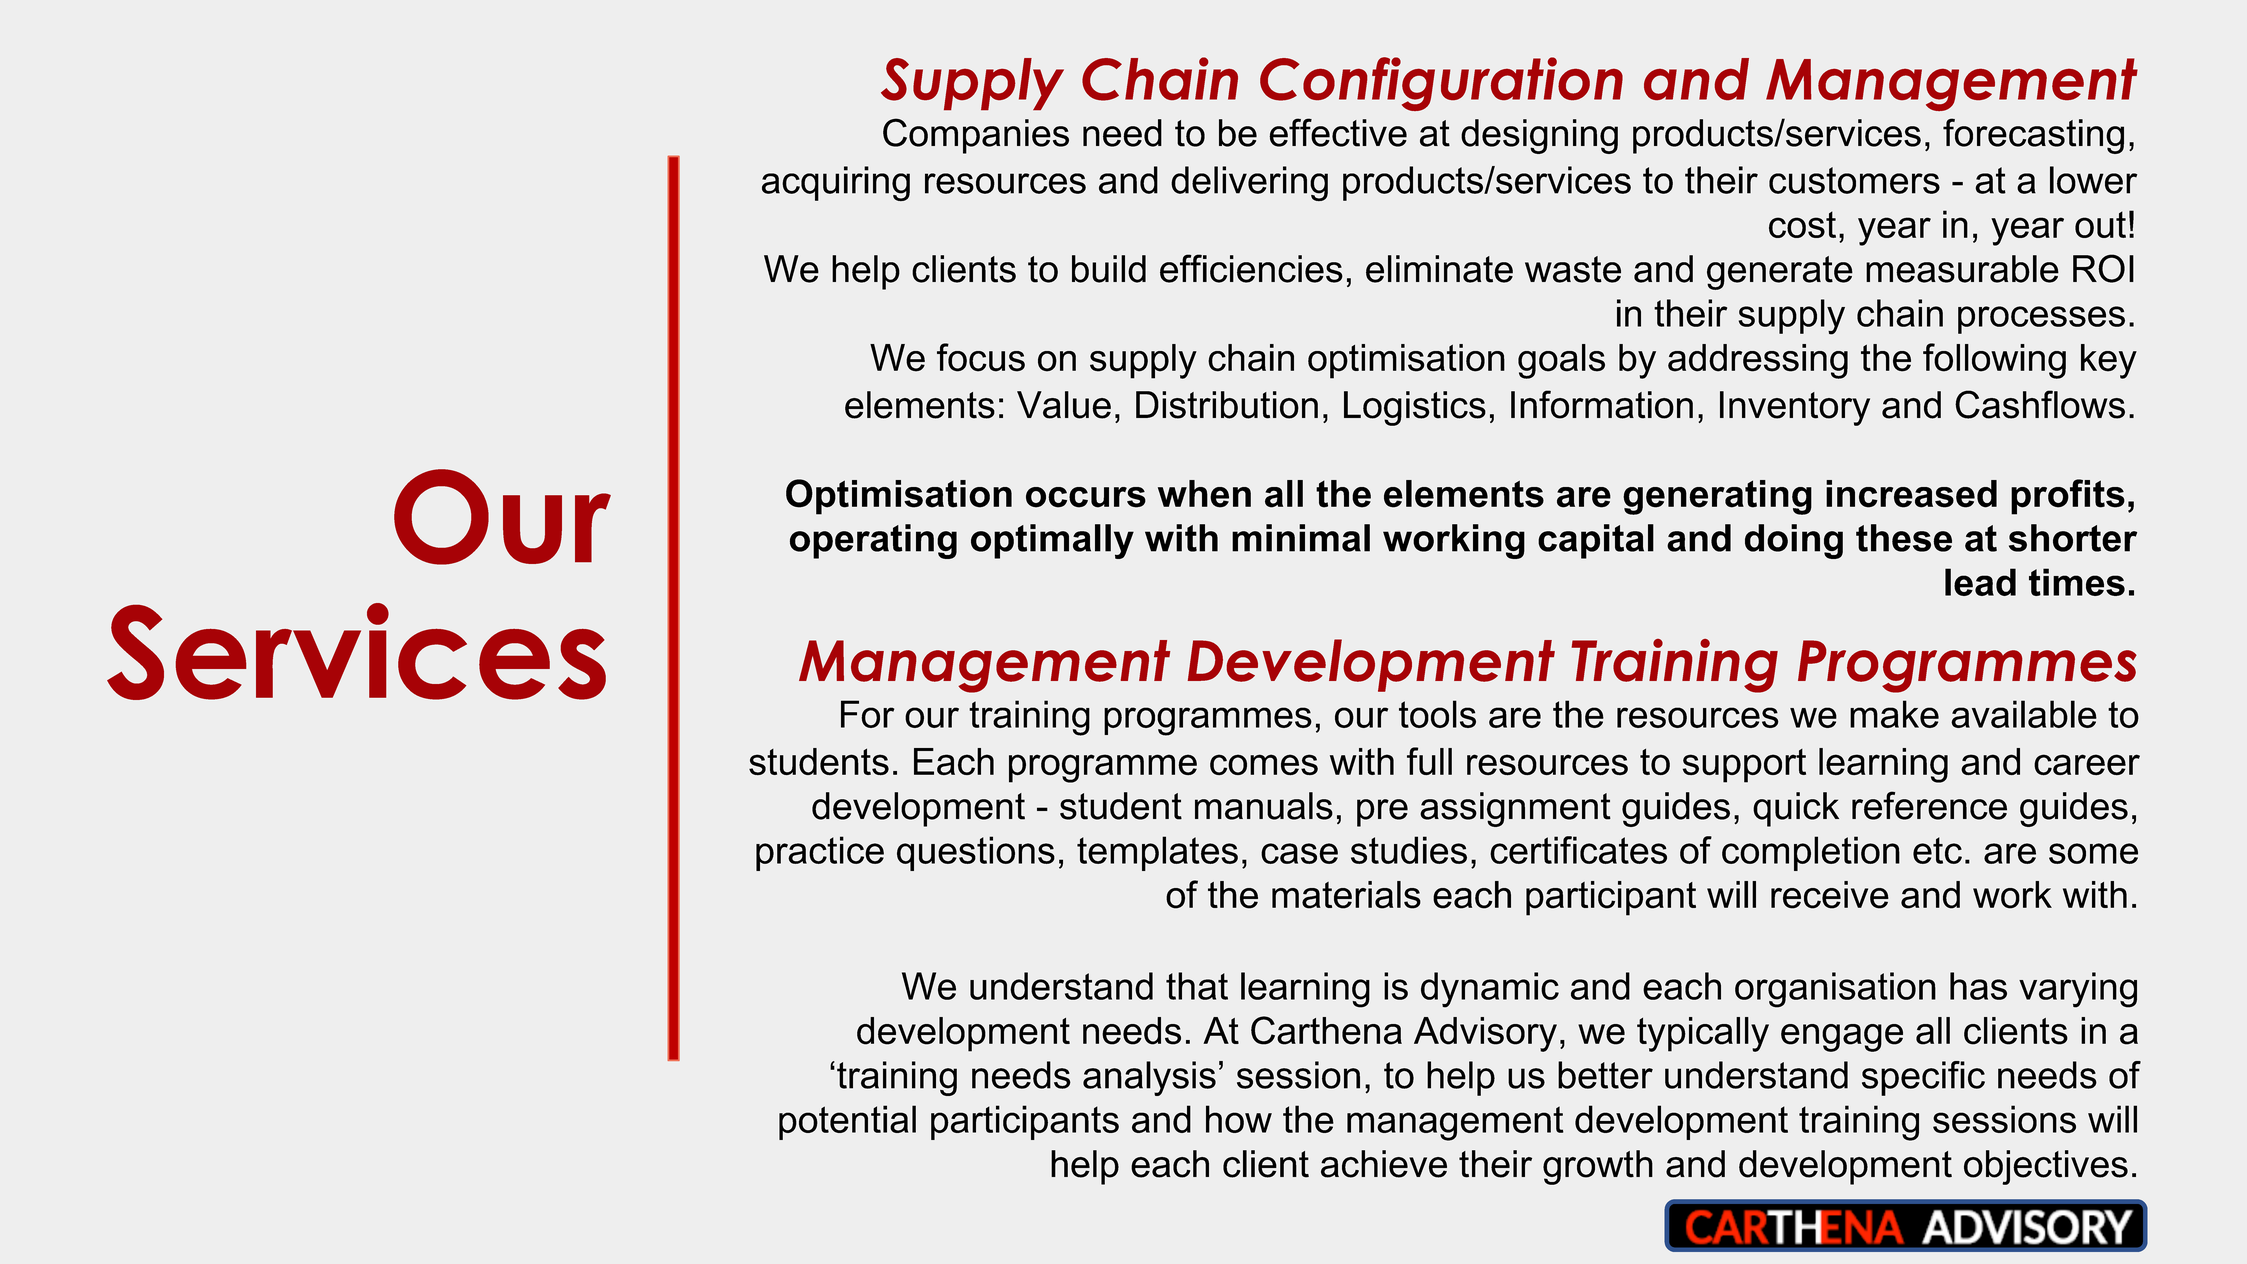 Image resolution: width=2247 pixels, height=1264 pixels. What do you see at coordinates (2033, 136) in the screenshot?
I see `forecasting` at bounding box center [2033, 136].
